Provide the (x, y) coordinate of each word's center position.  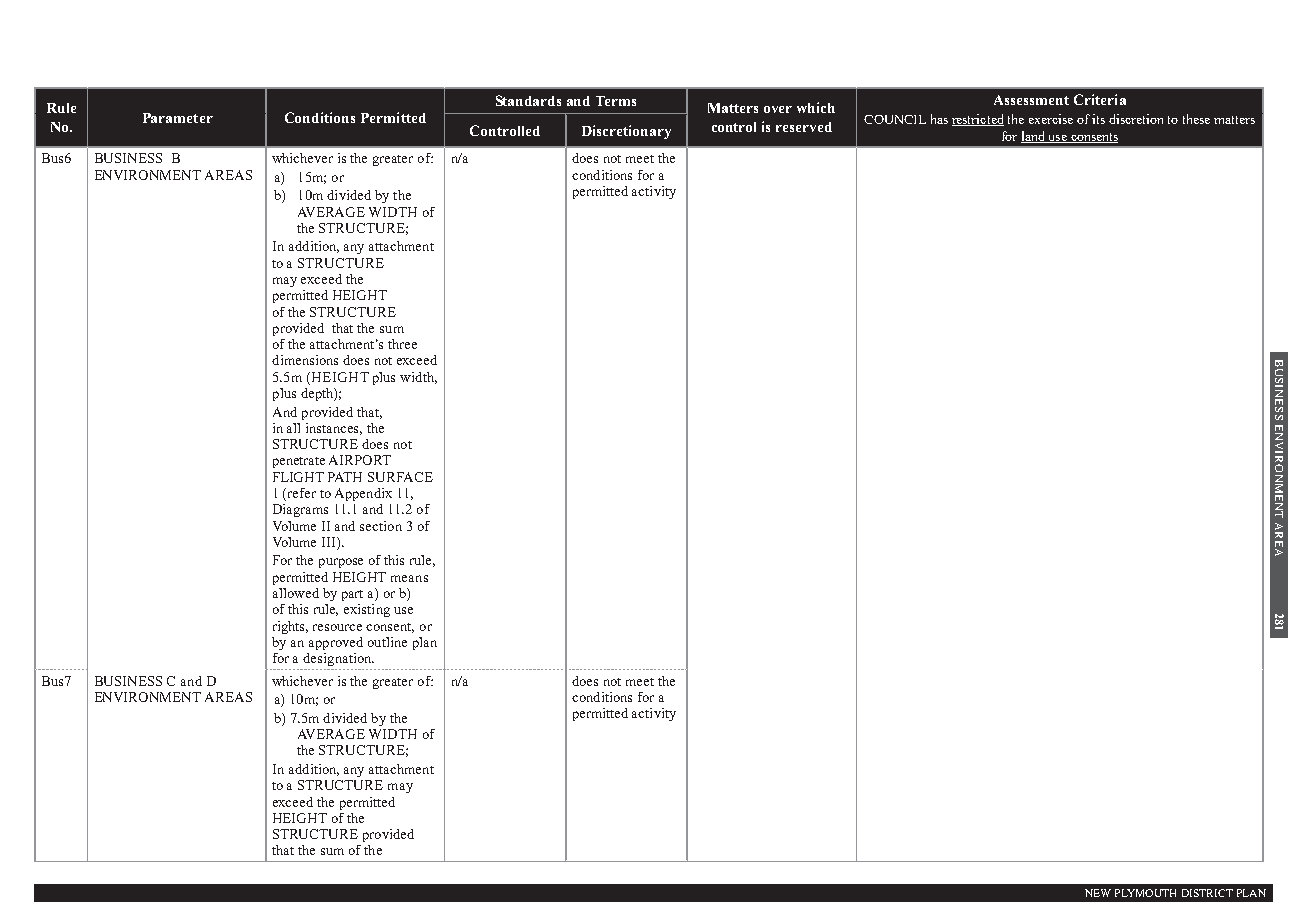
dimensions (305, 360)
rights (290, 627)
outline (387, 642)
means (409, 578)
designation (338, 659)
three (402, 344)
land (1034, 137)
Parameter (178, 118)
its (1098, 119)
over (778, 109)
